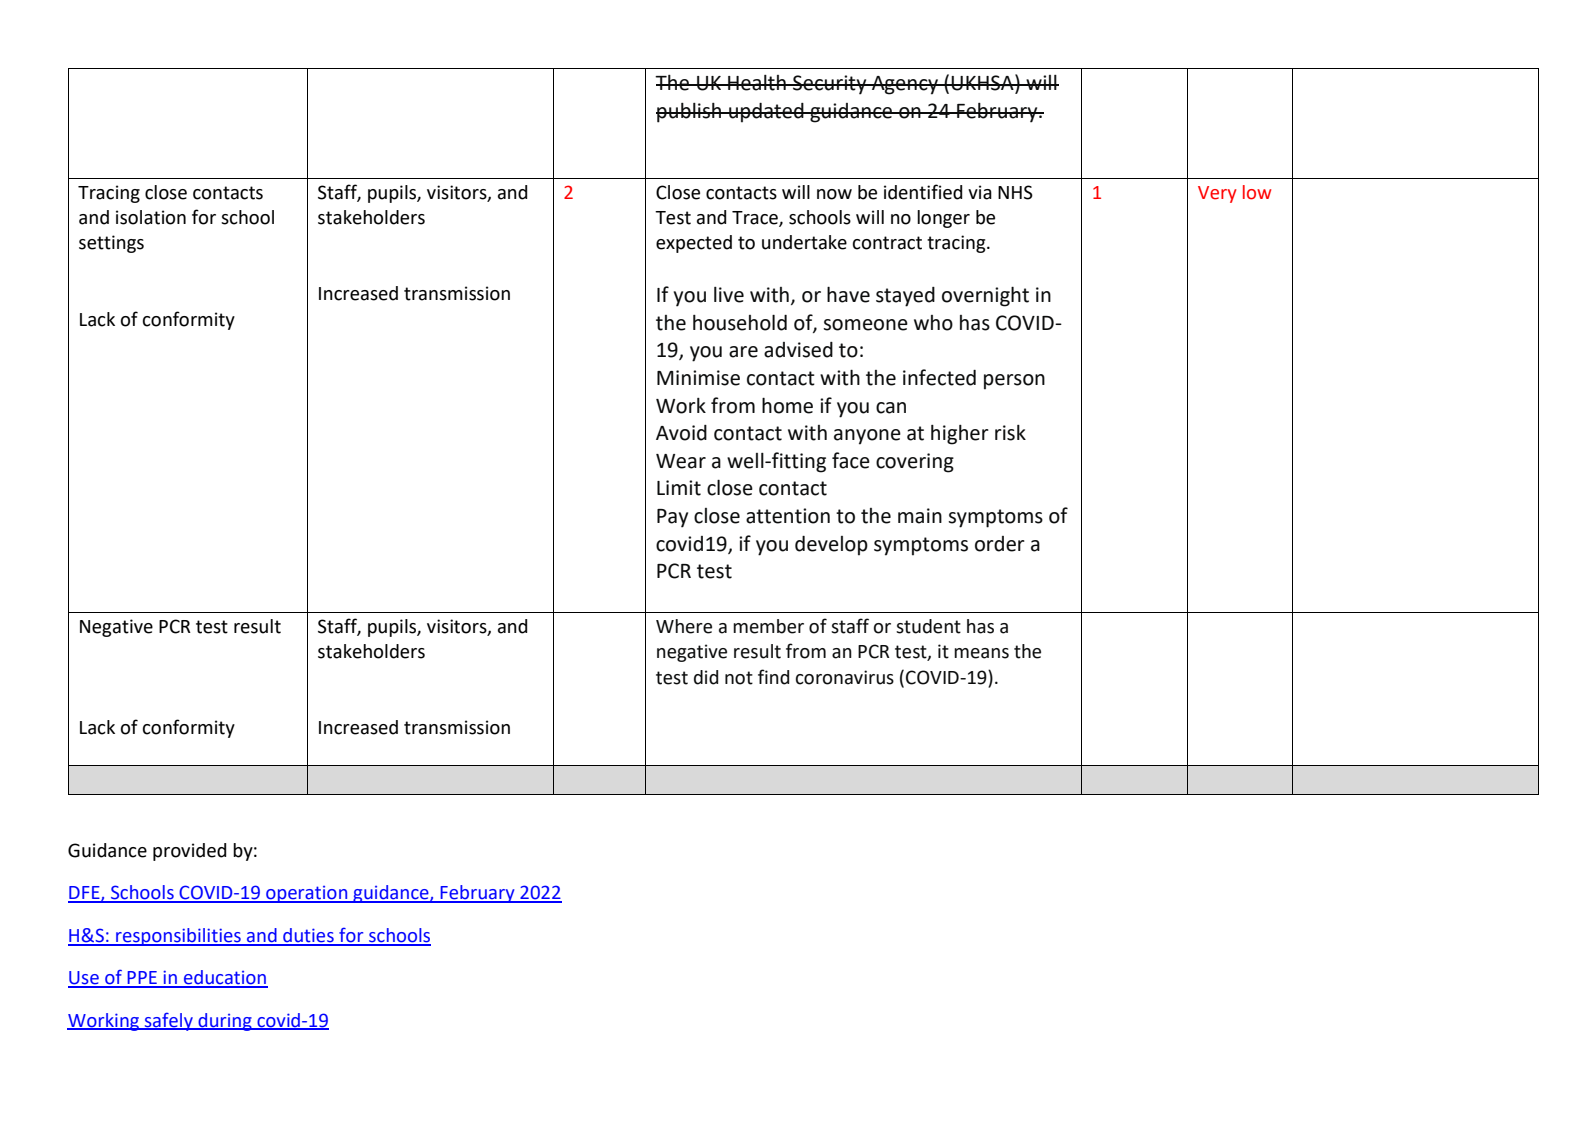 This screenshot has height=1123, width=1588. What do you see at coordinates (981, 653) in the screenshot?
I see `means` at bounding box center [981, 653].
